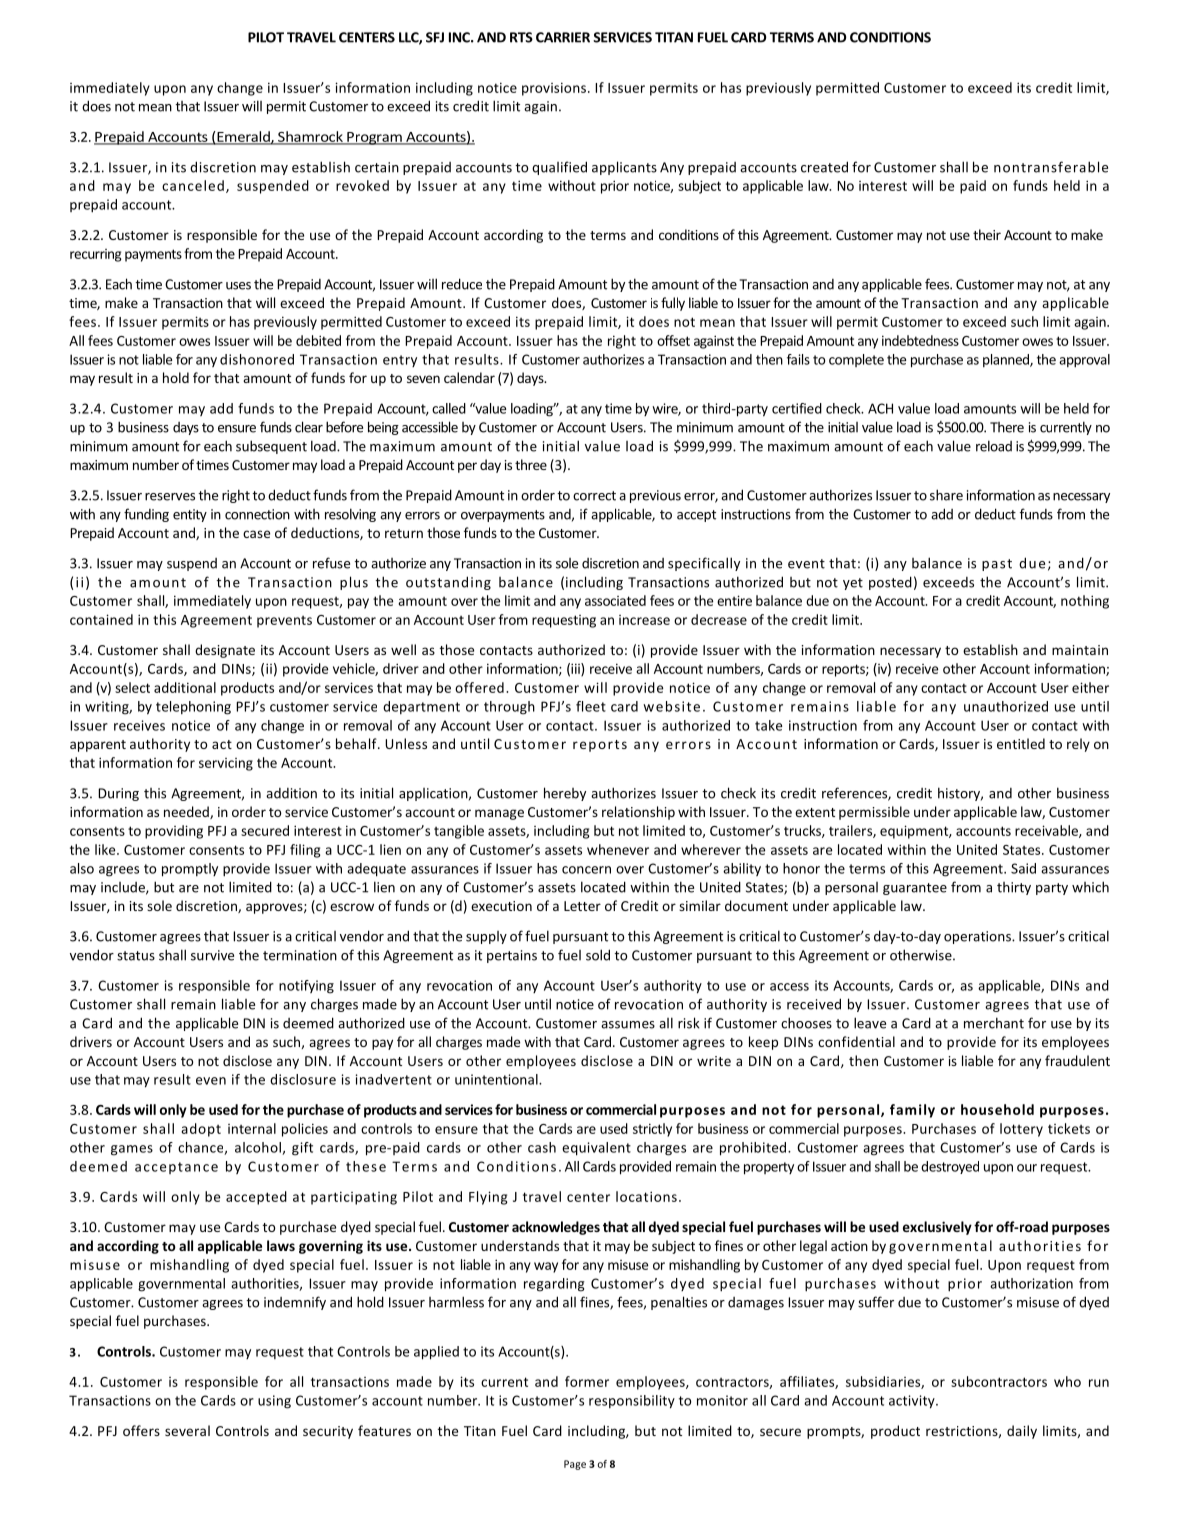 The image size is (1179, 1525). I want to click on three, so click(531, 464).
